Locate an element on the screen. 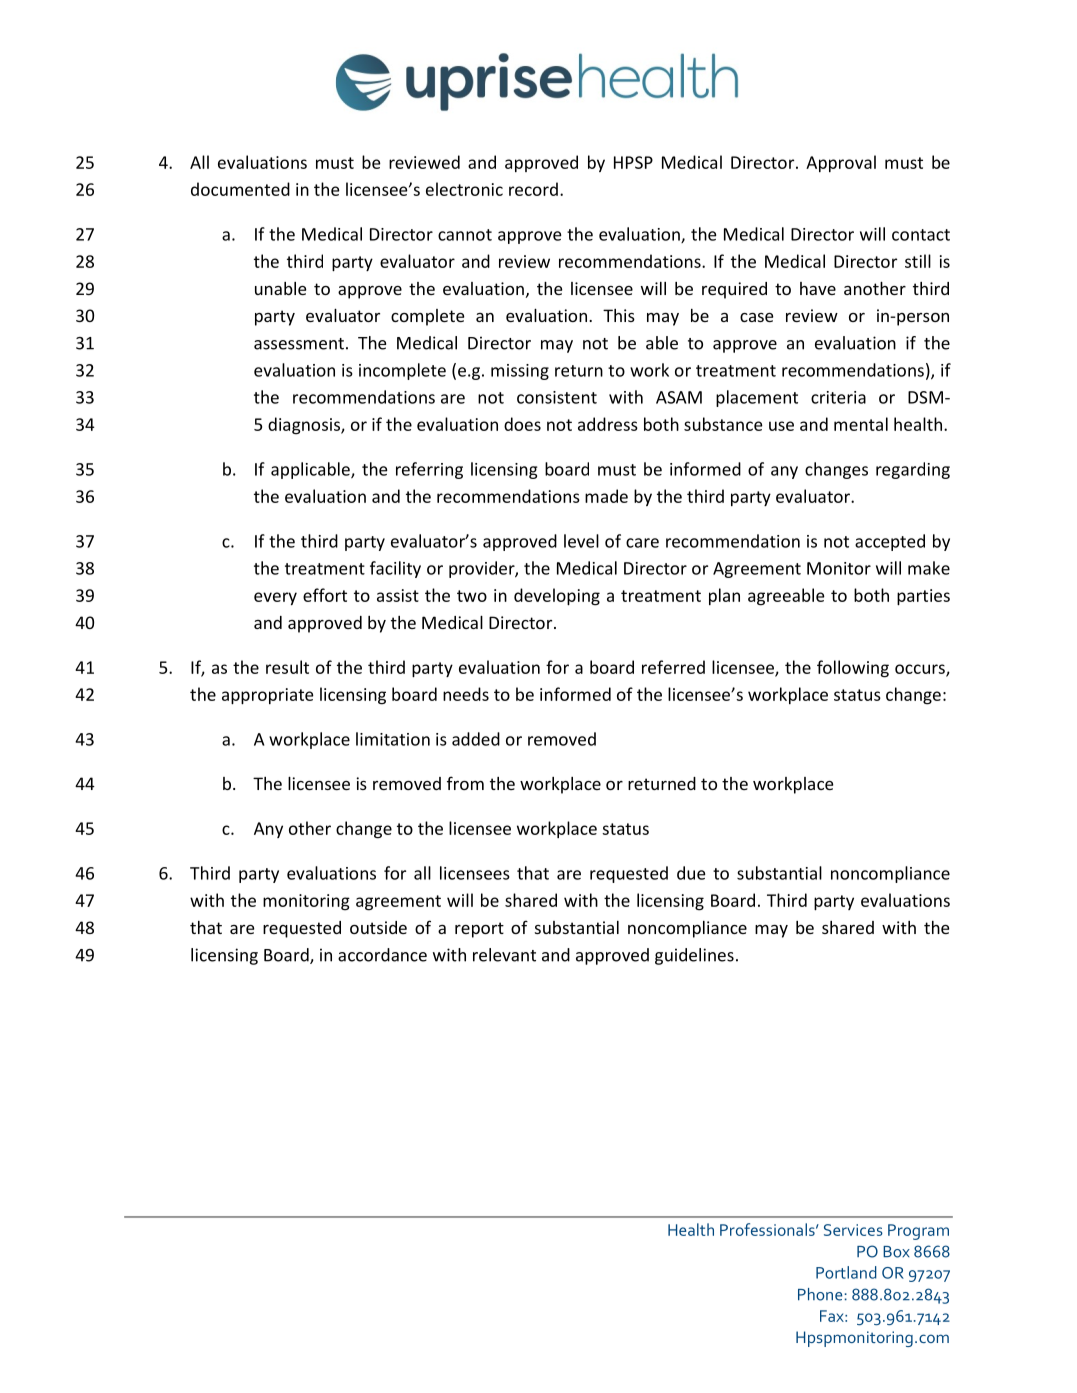 The width and height of the screenshot is (1077, 1393). Approval is located at coordinates (841, 163).
